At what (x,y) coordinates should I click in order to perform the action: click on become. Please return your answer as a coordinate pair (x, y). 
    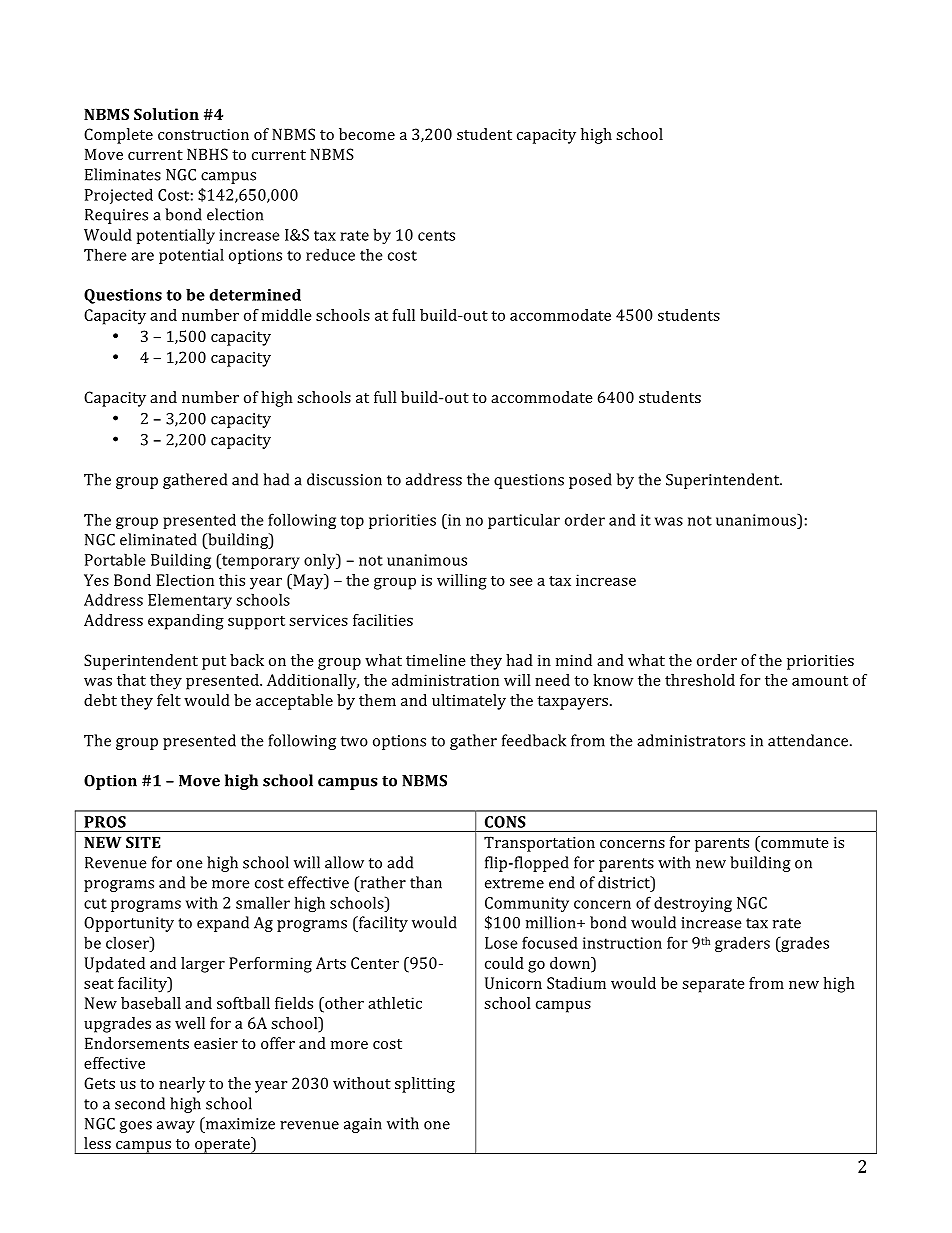
    Looking at the image, I should click on (367, 134).
